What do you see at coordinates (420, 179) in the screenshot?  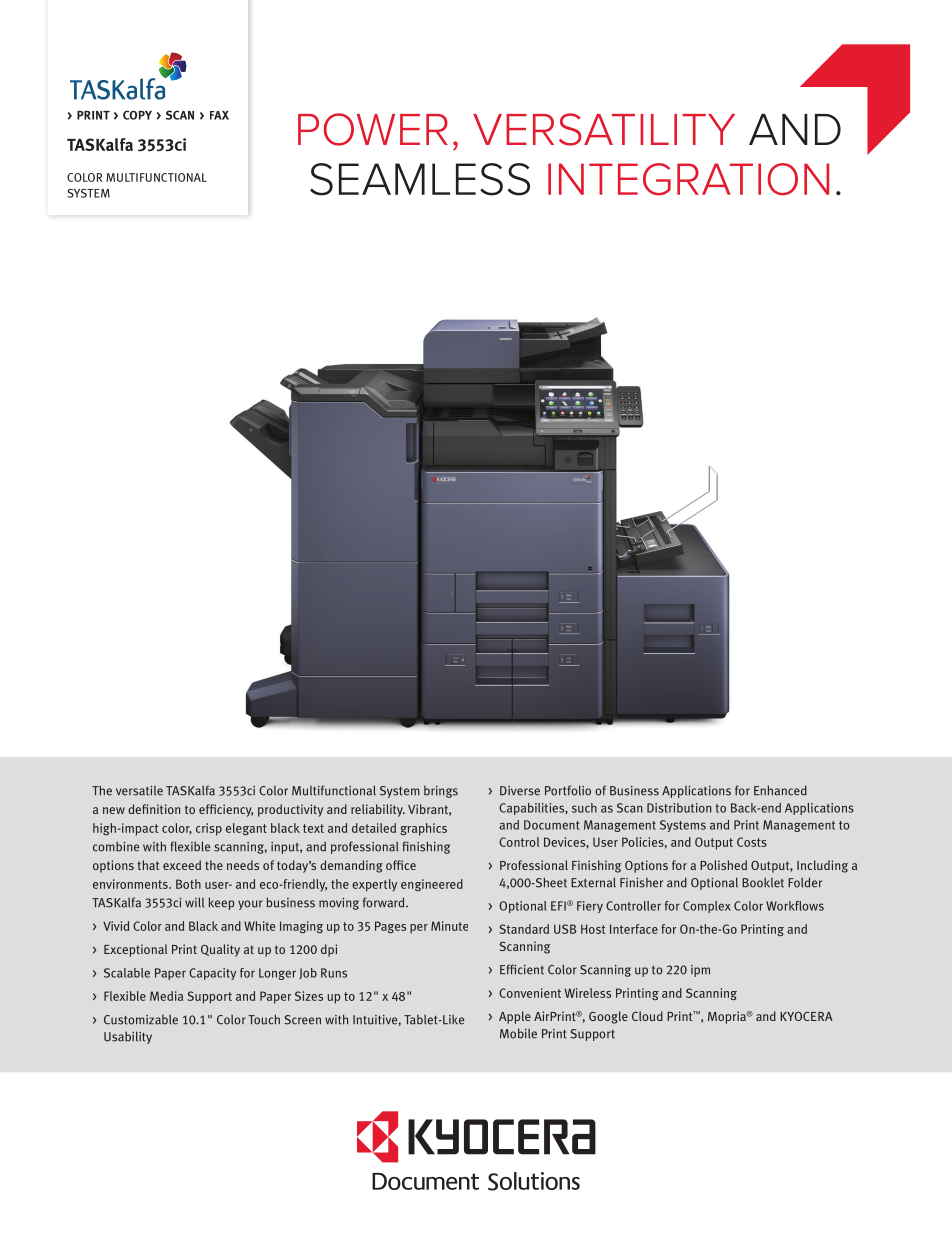 I see `SEAMLESS` at bounding box center [420, 179].
